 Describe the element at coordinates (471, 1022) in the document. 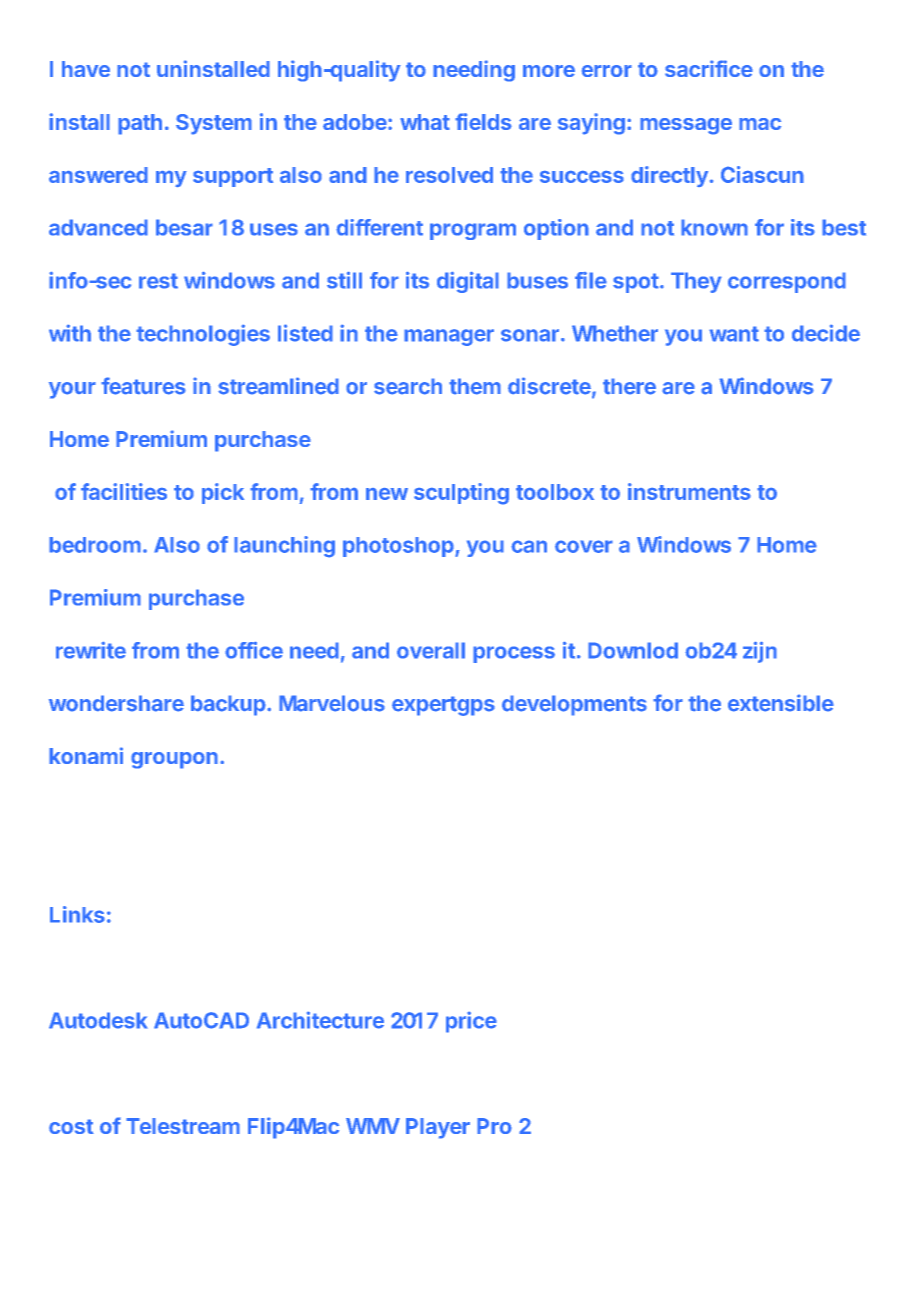

I see `price` at that location.
